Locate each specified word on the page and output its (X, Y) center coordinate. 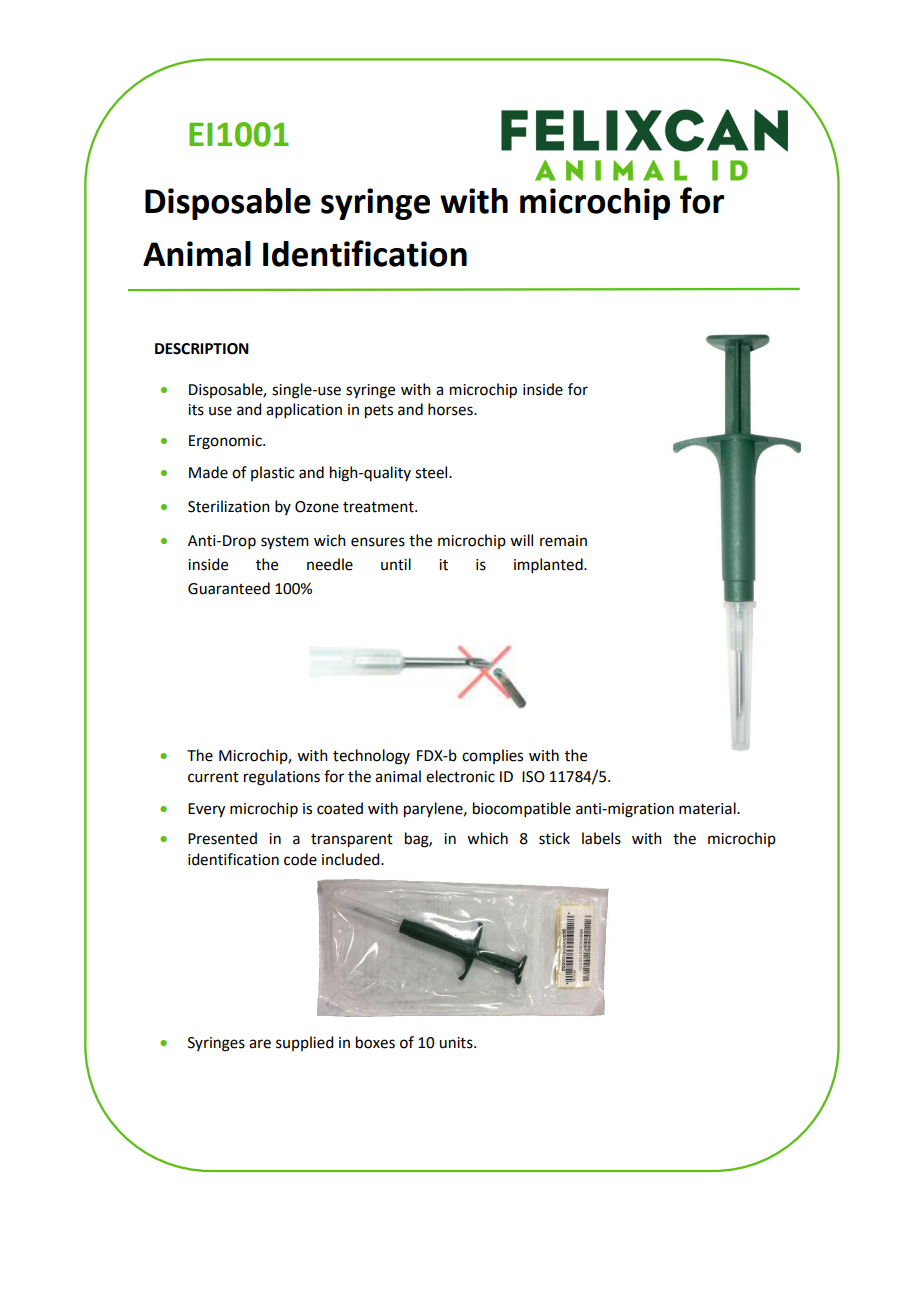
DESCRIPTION (202, 349)
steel (432, 472)
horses (451, 409)
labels (601, 838)
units (457, 1043)
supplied (304, 1043)
